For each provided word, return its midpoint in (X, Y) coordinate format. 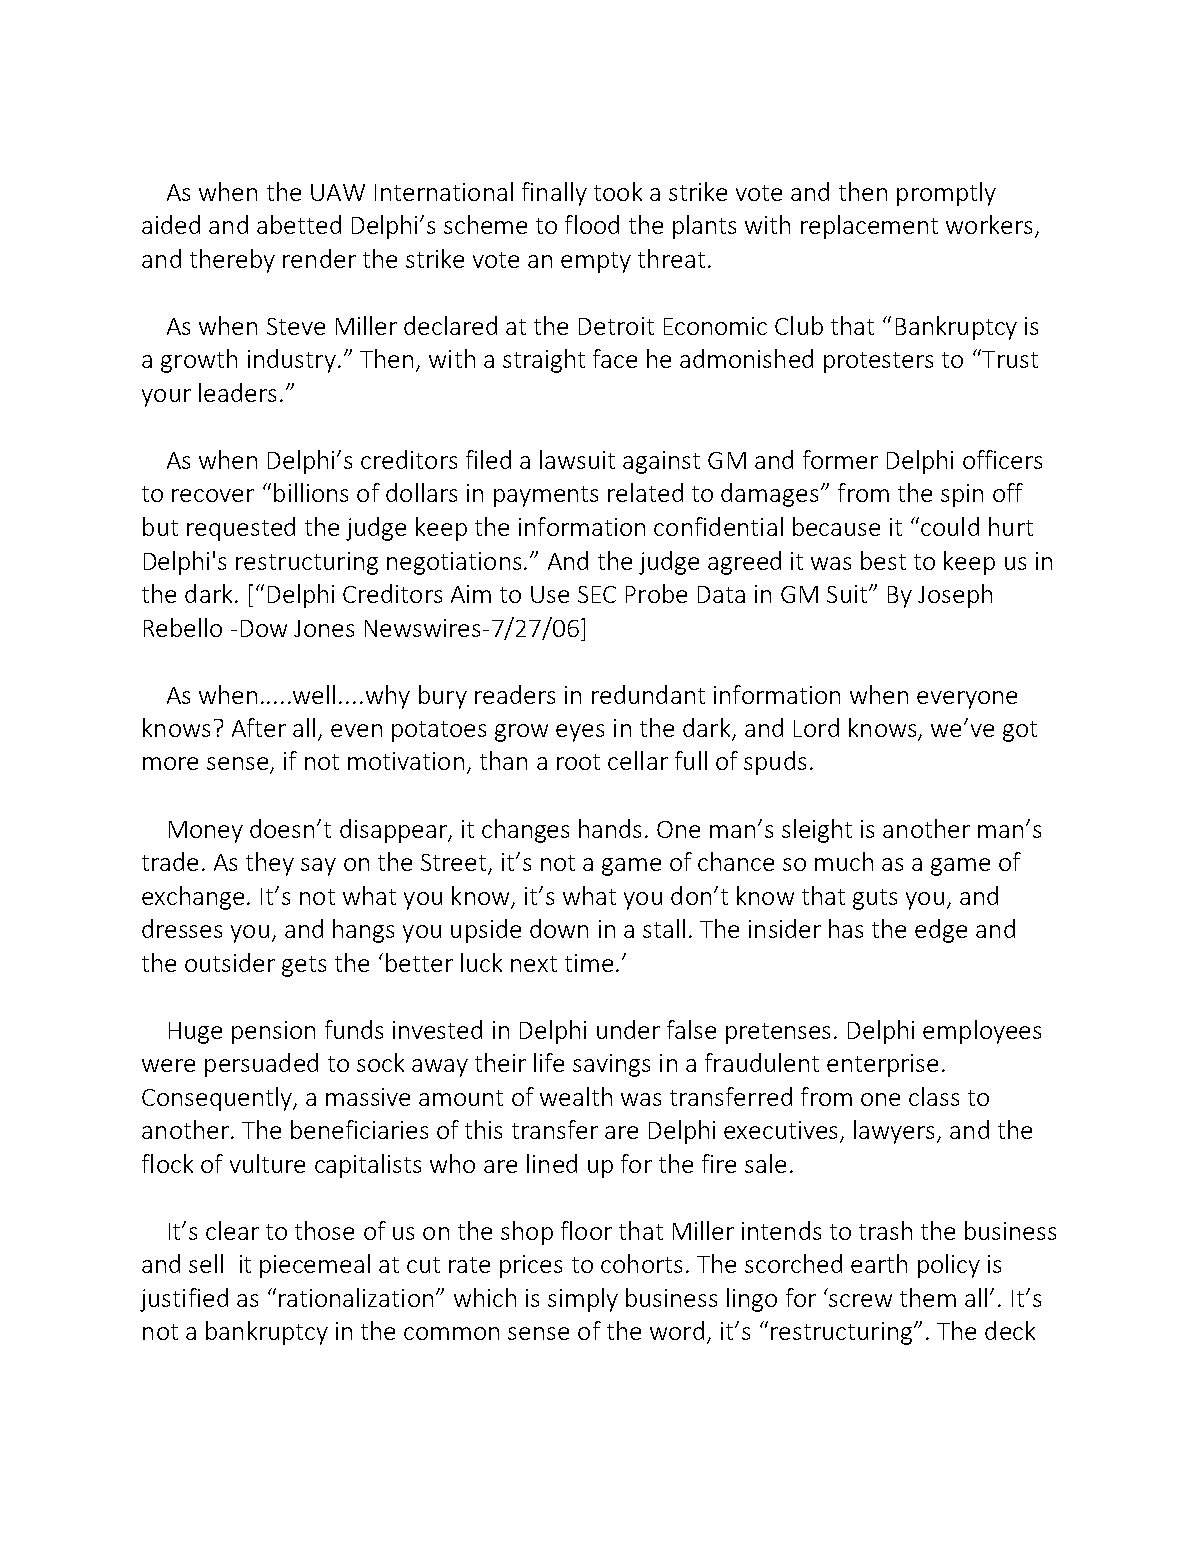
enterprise (882, 1065)
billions (311, 492)
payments (546, 496)
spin (962, 495)
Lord (816, 727)
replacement (869, 227)
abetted (299, 224)
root (578, 762)
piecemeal (315, 1266)
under (628, 1029)
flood (592, 224)
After (259, 727)
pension (273, 1032)
